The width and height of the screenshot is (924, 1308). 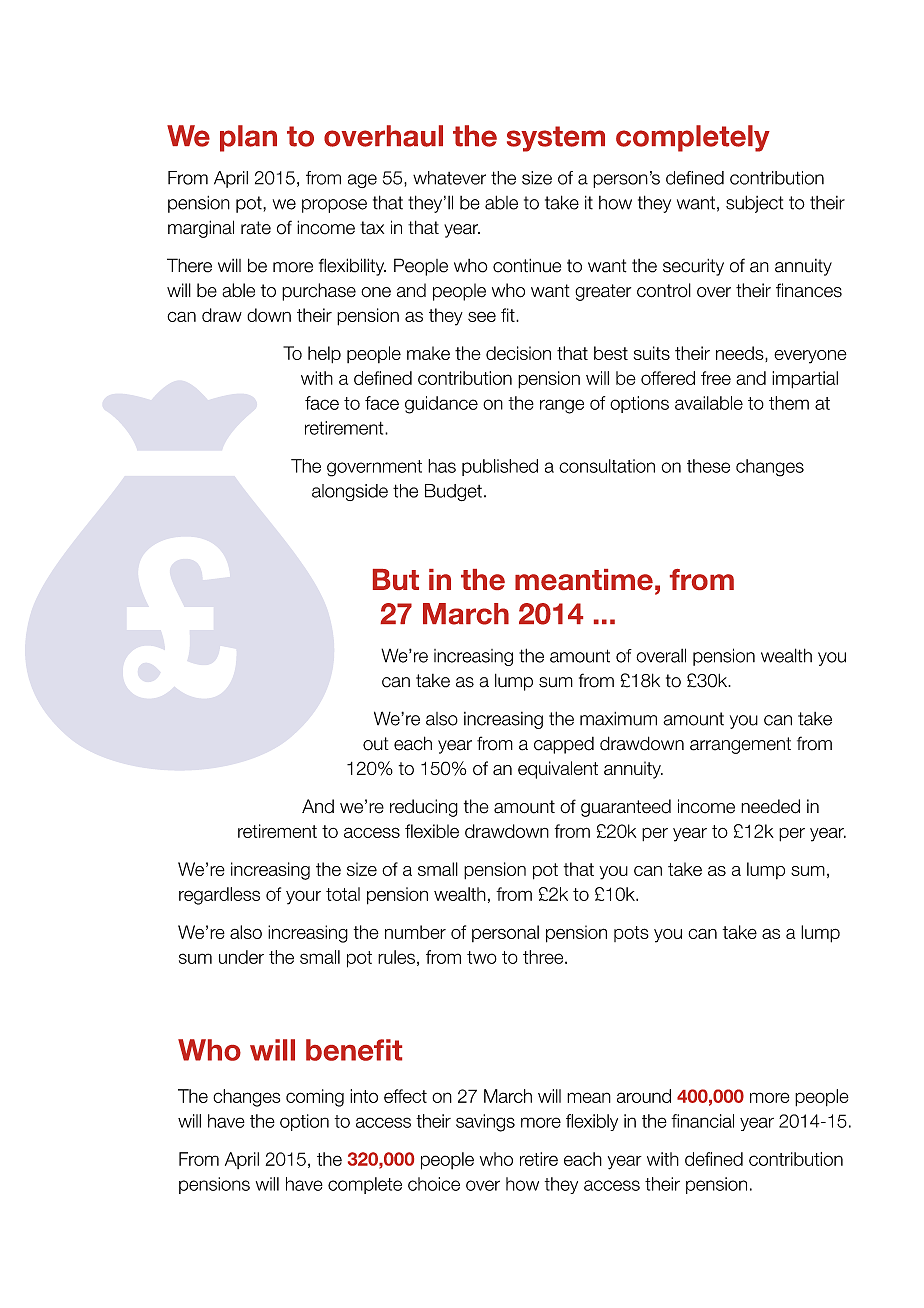 I want to click on whatever, so click(x=449, y=178).
